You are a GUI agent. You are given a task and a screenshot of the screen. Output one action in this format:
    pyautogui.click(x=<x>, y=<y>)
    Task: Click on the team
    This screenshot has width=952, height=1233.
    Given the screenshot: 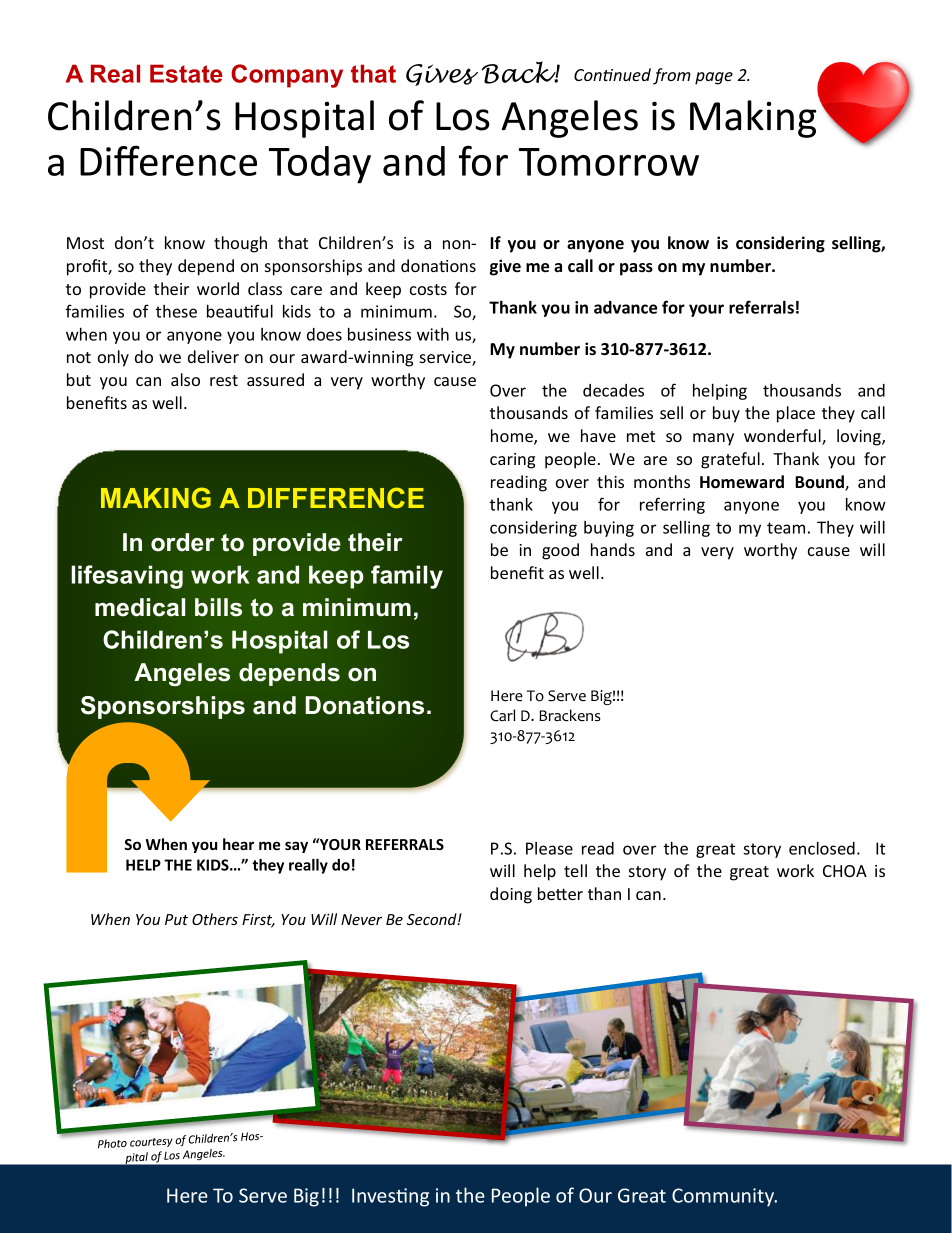 What is the action you would take?
    pyautogui.click(x=786, y=528)
